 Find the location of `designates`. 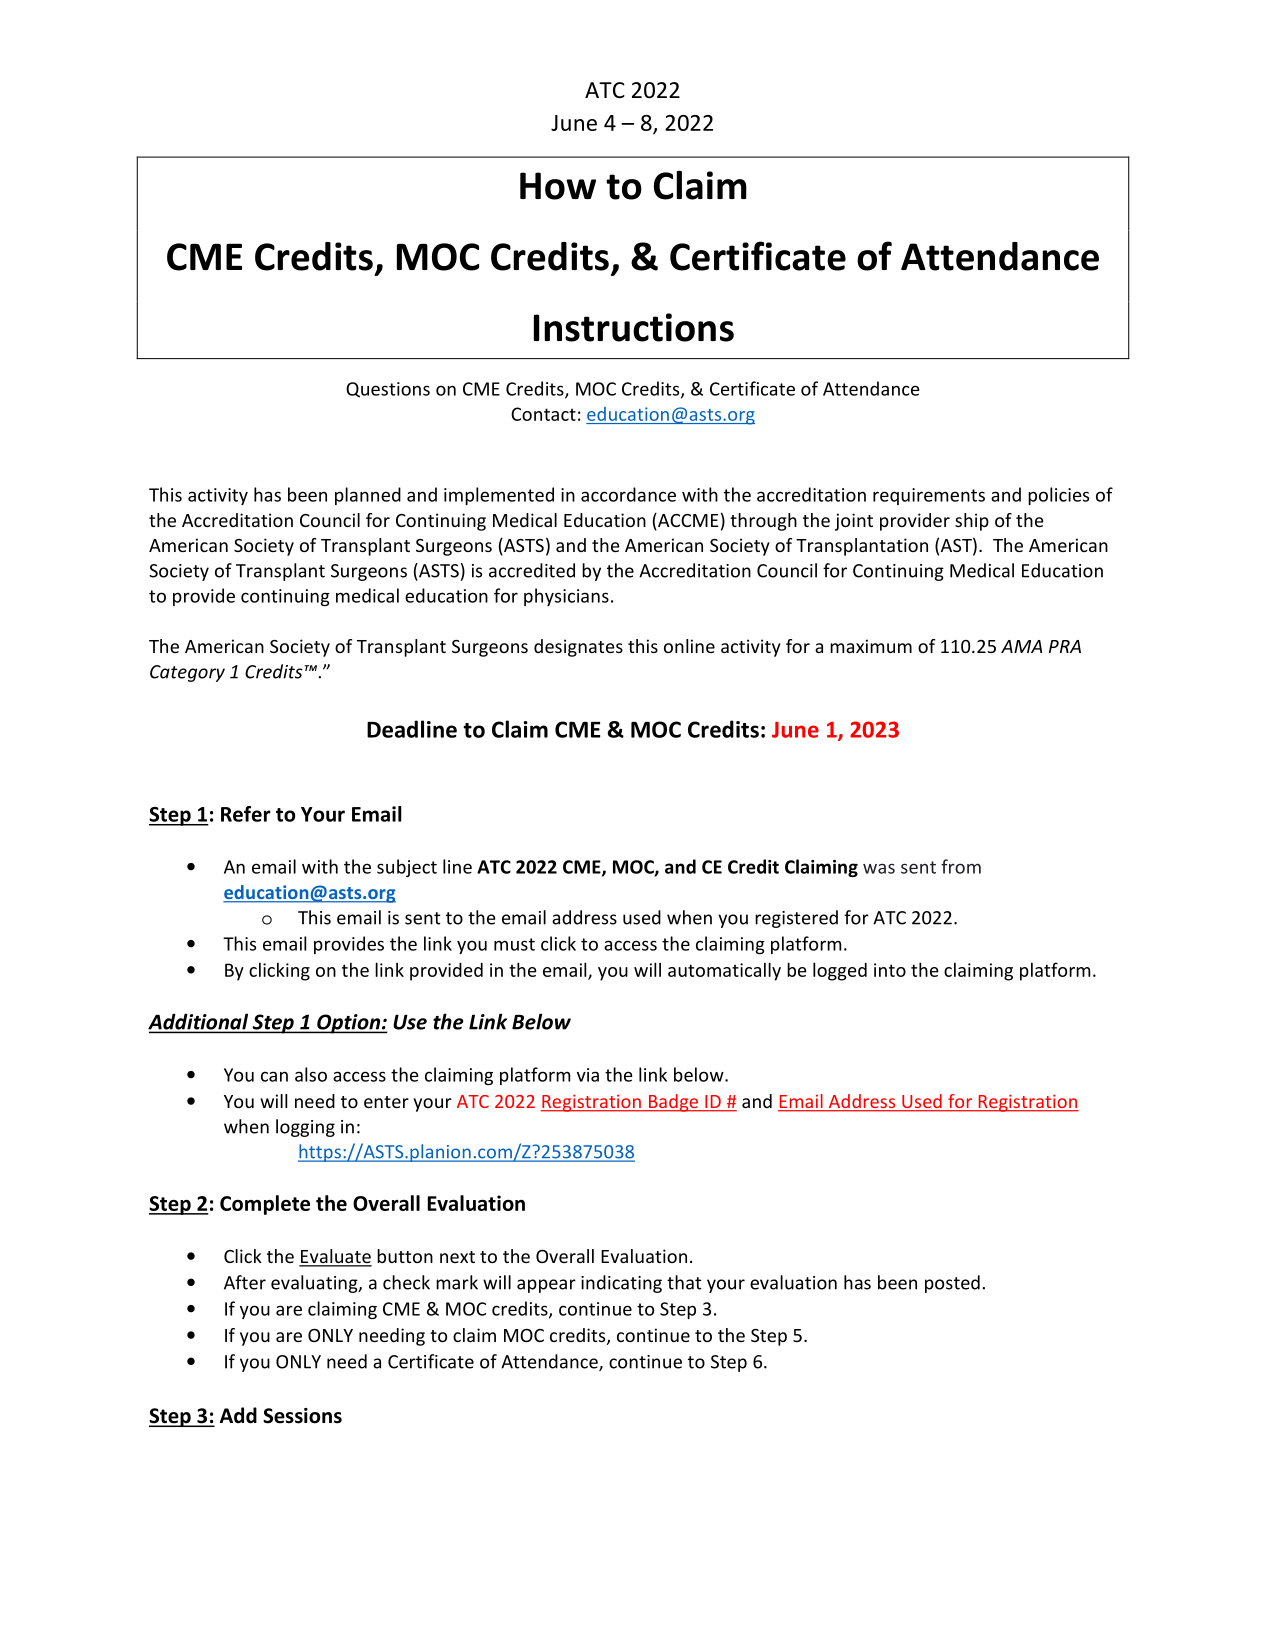

designates is located at coordinates (578, 648).
